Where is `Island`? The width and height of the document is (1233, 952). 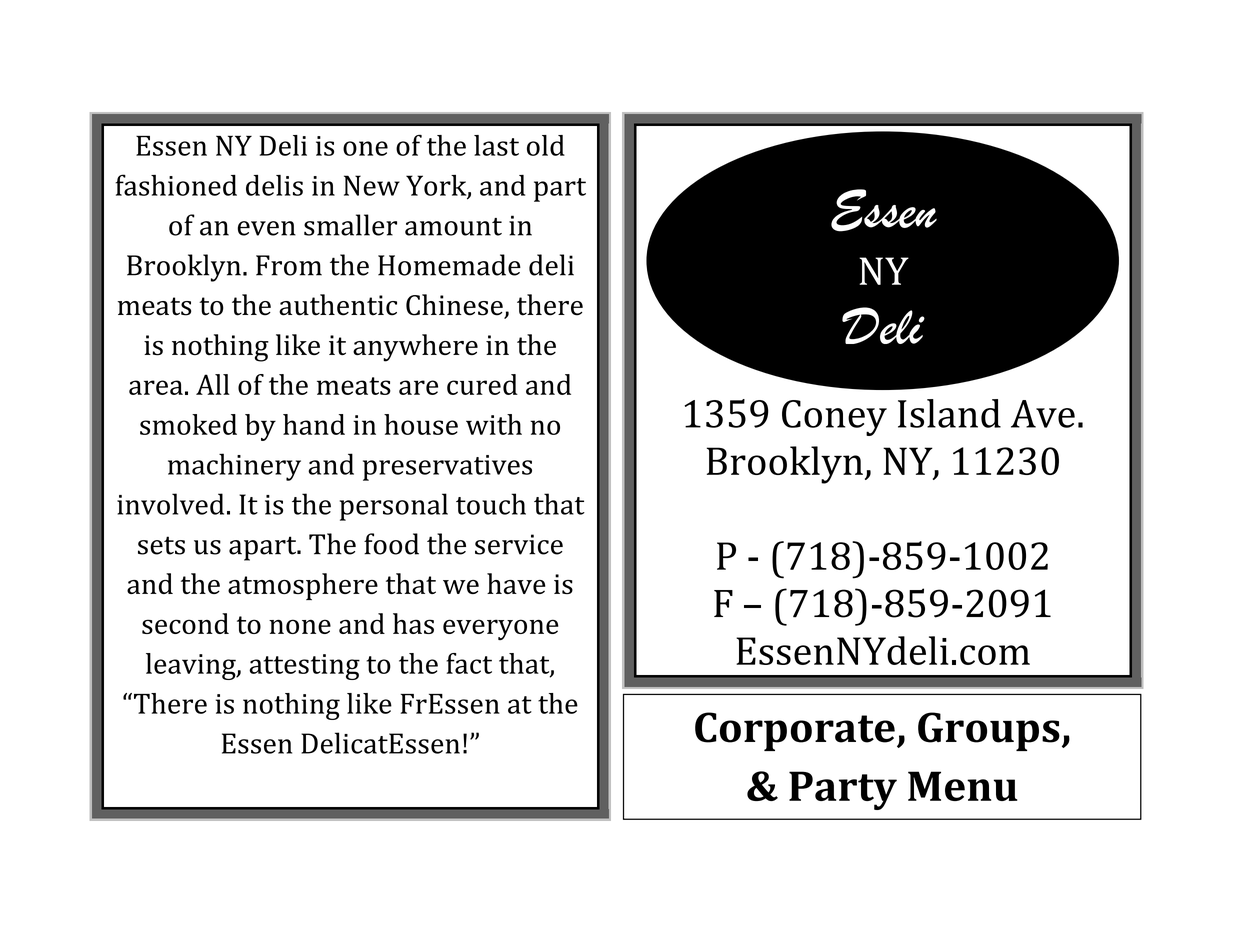
Island is located at coordinates (949, 413).
